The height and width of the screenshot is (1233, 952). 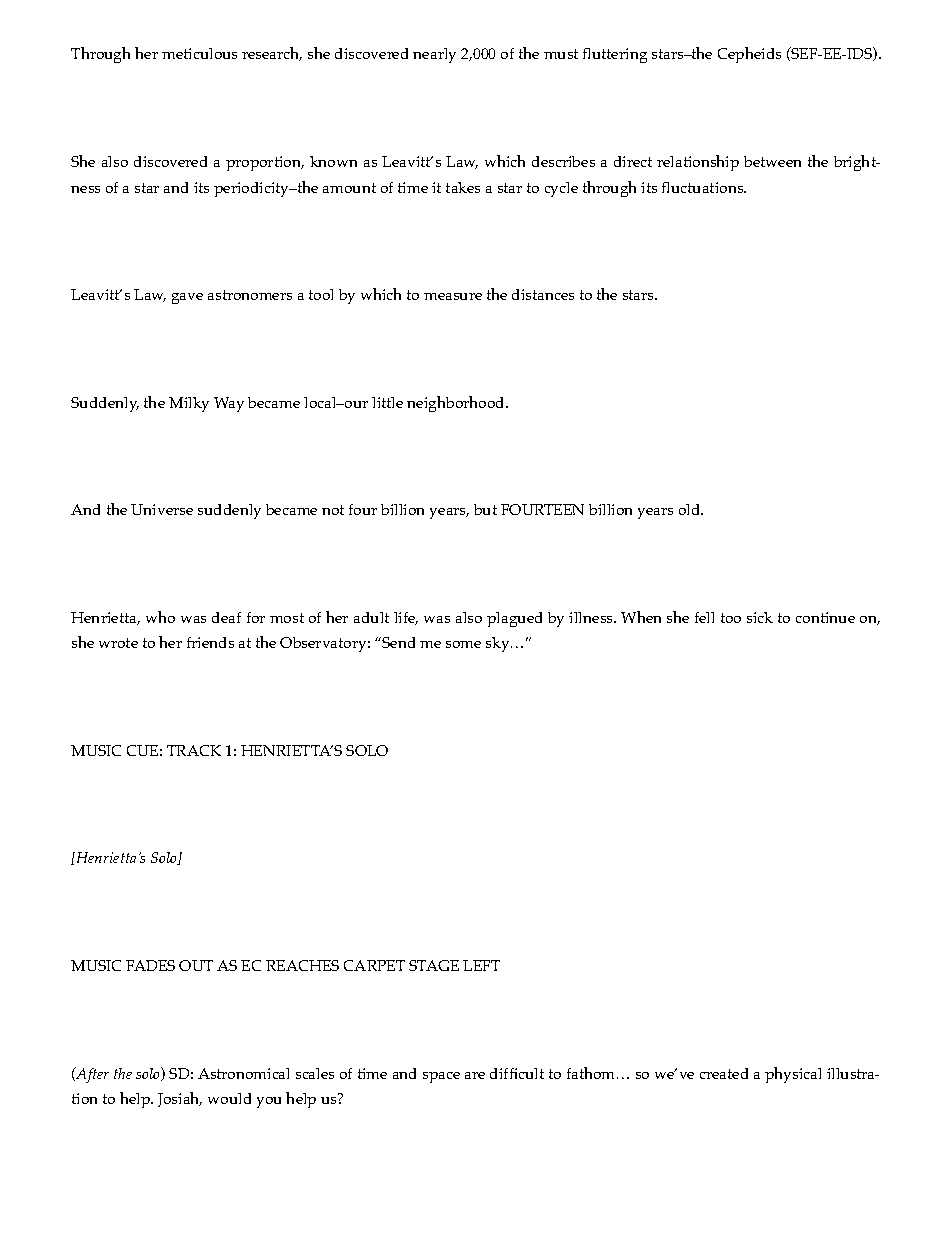 I want to click on LEFT, so click(x=481, y=965).
